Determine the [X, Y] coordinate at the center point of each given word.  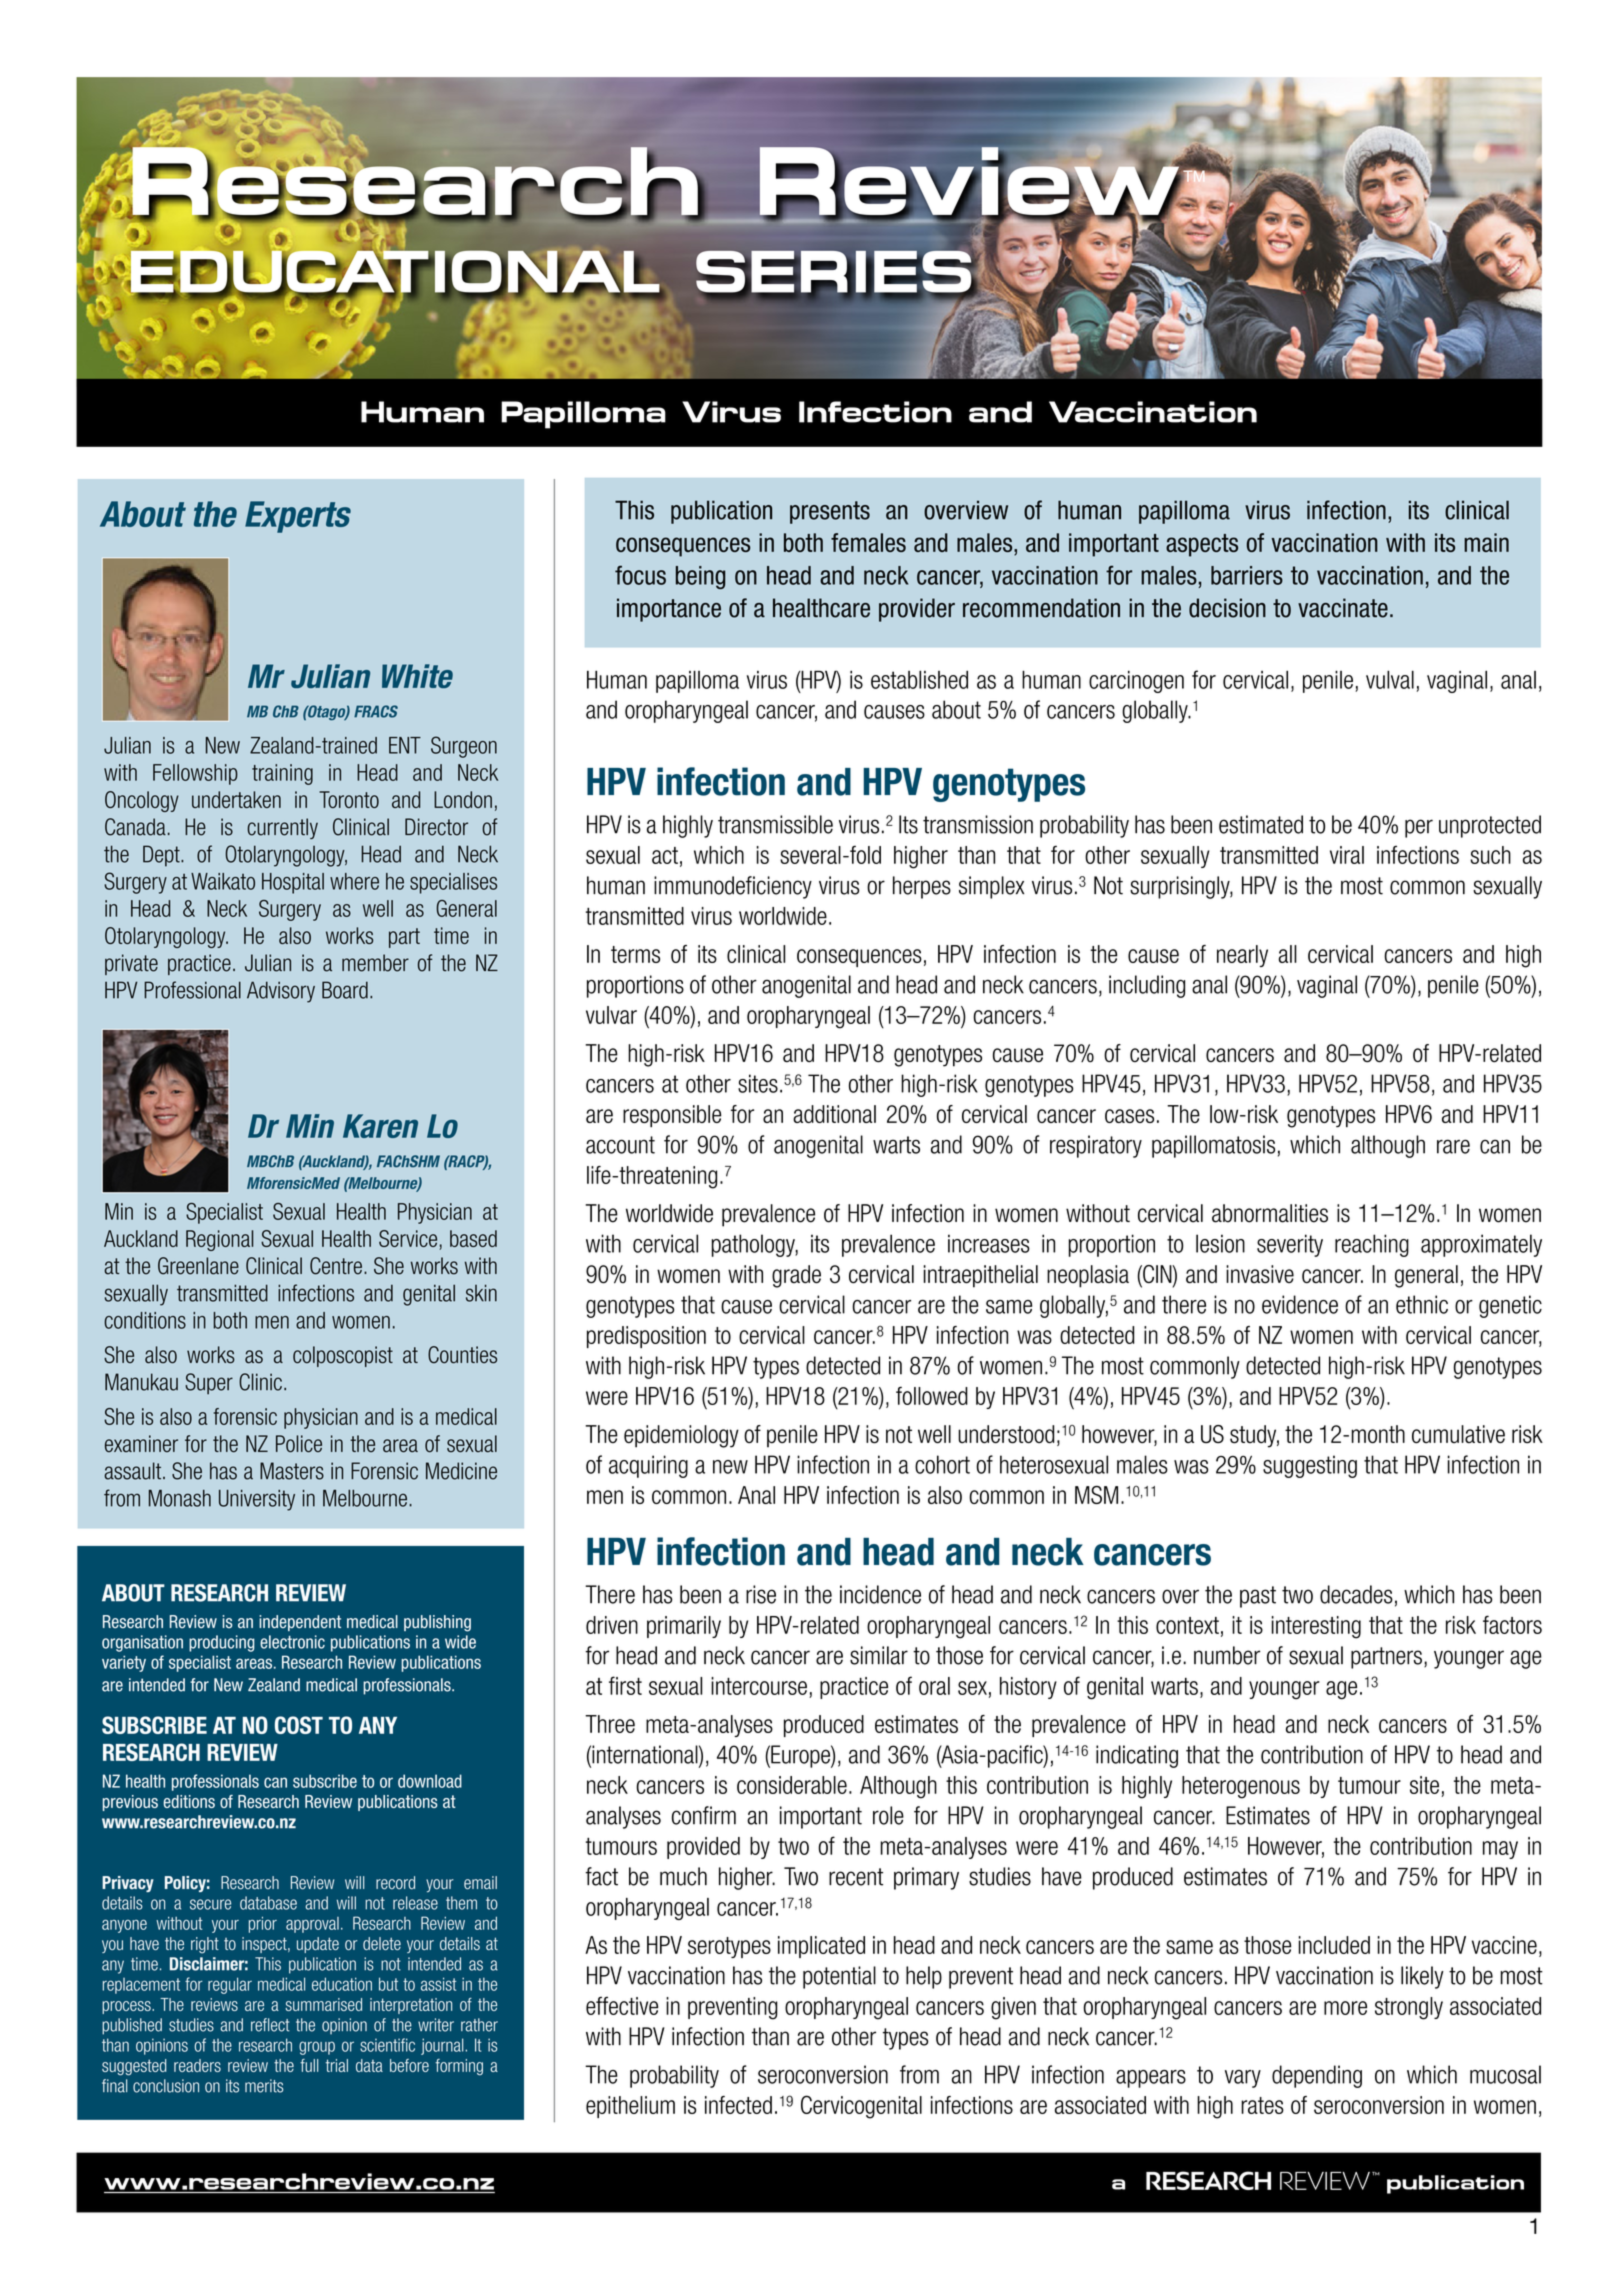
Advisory [281, 992]
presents [830, 512]
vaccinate [1343, 608]
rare [1453, 1146]
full [309, 2065]
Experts [298, 517]
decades [1356, 1594]
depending [1317, 2076]
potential [839, 1977]
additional [834, 1114]
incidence [880, 1594]
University [257, 1500]
